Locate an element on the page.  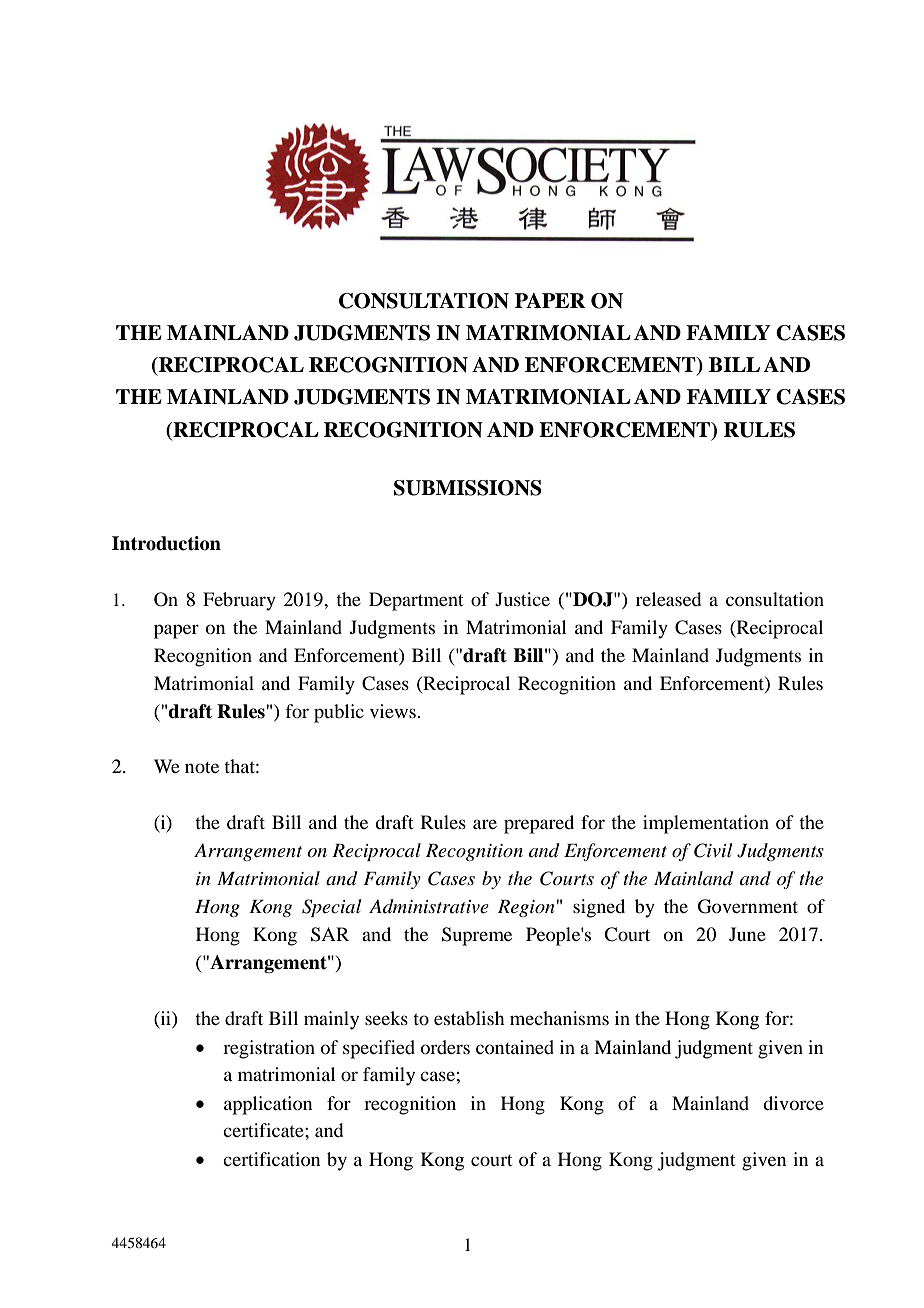
note is located at coordinates (202, 767).
